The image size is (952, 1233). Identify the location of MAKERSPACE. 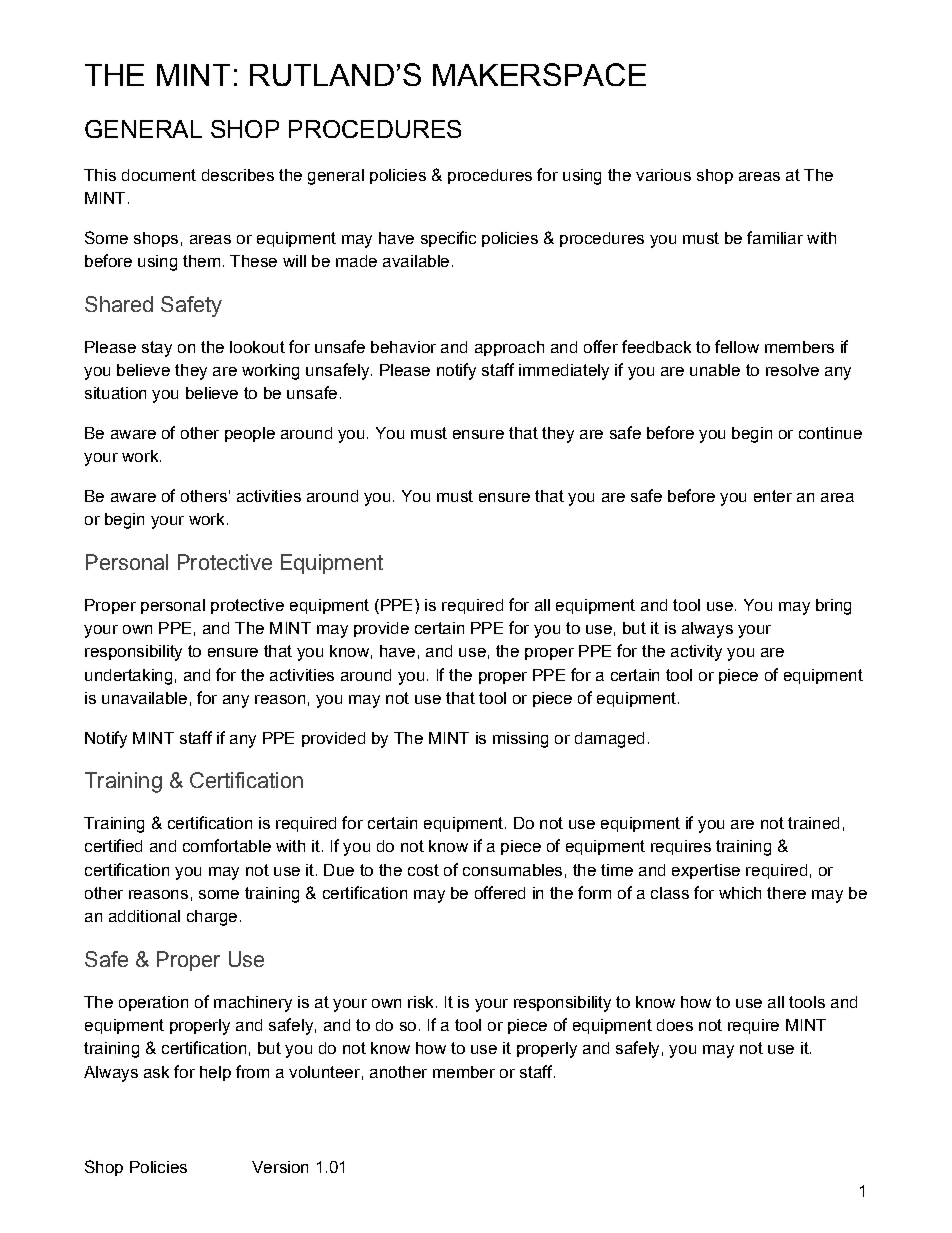
(539, 74).
